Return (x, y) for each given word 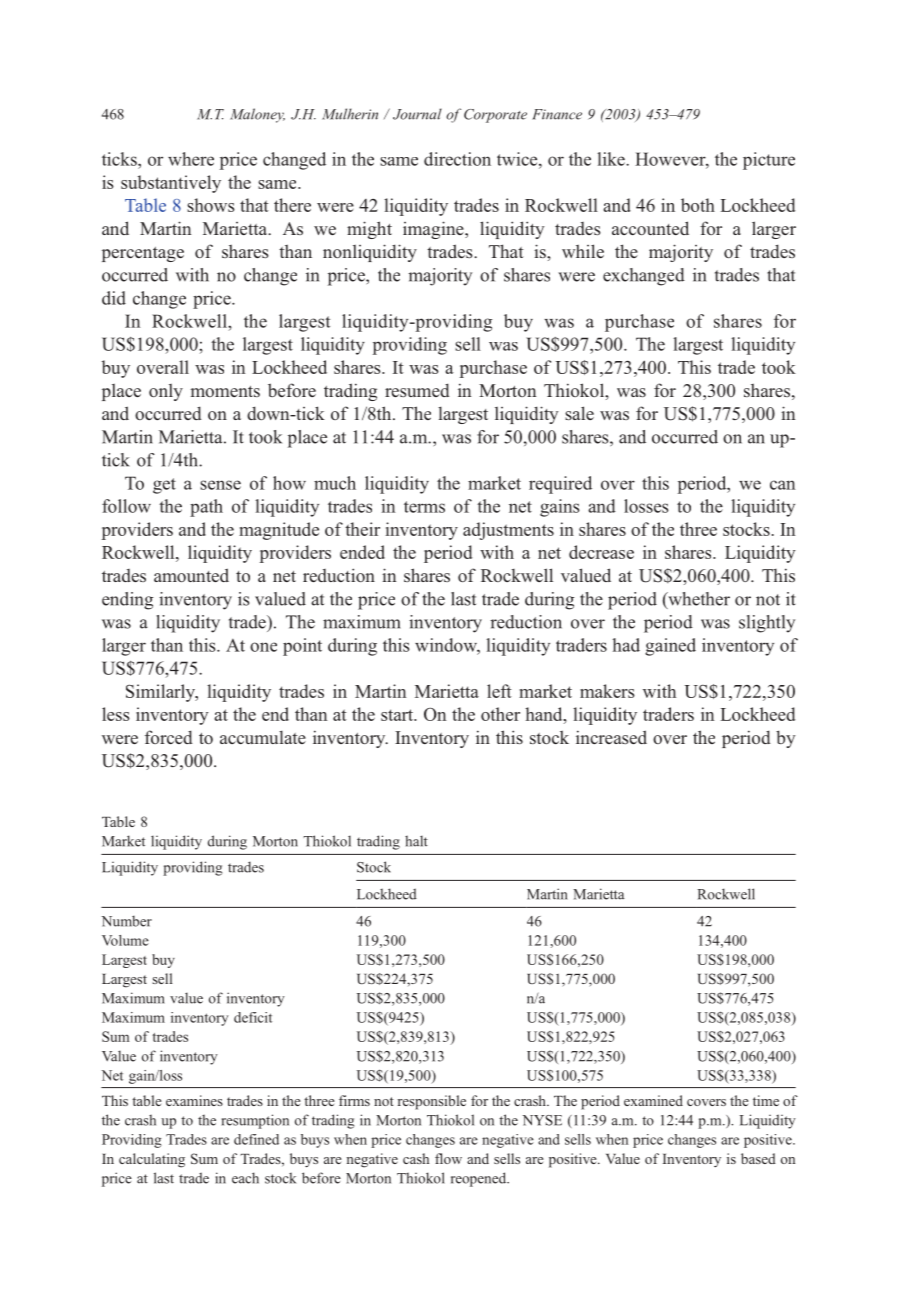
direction (457, 159)
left (499, 691)
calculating (152, 1160)
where (191, 159)
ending (127, 601)
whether (698, 600)
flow (448, 1158)
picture (769, 161)
